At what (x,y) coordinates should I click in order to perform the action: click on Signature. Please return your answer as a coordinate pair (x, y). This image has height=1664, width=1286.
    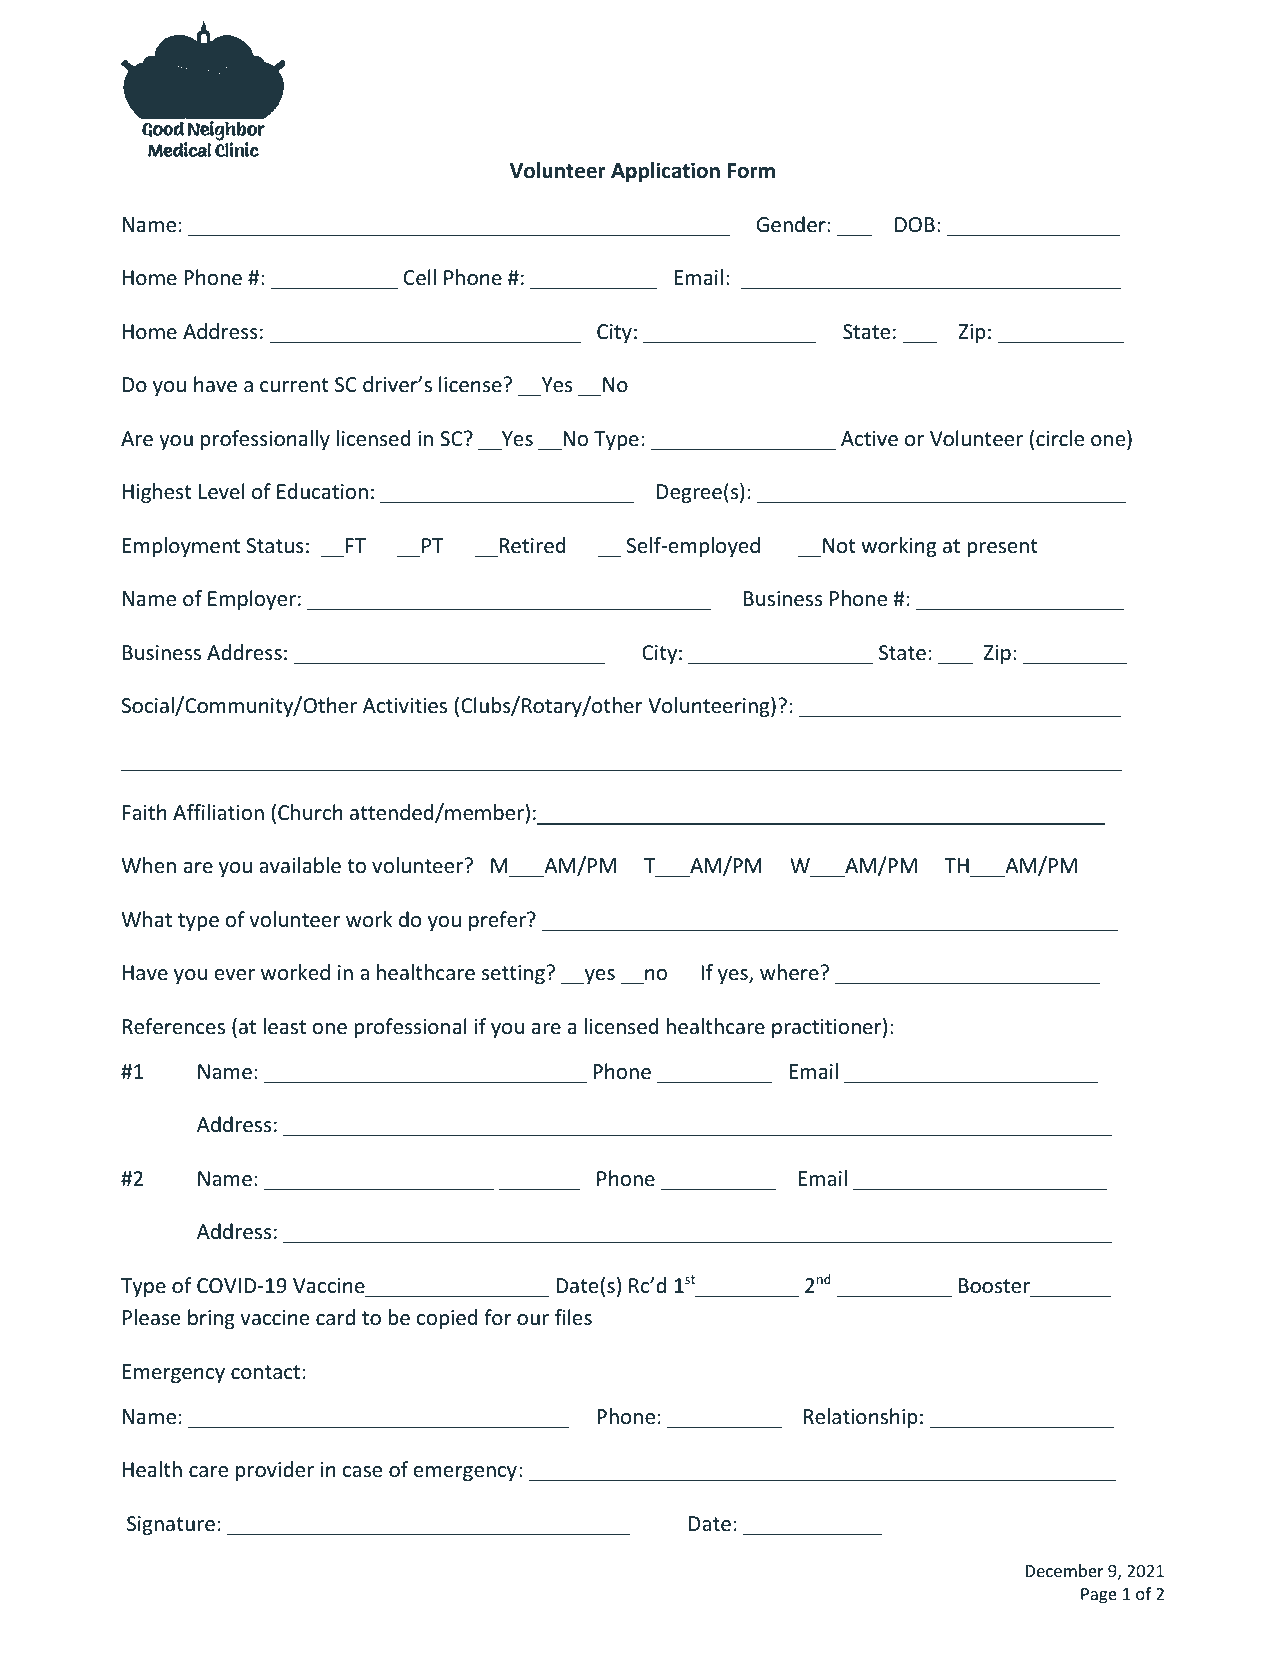
    Looking at the image, I should click on (171, 1525).
